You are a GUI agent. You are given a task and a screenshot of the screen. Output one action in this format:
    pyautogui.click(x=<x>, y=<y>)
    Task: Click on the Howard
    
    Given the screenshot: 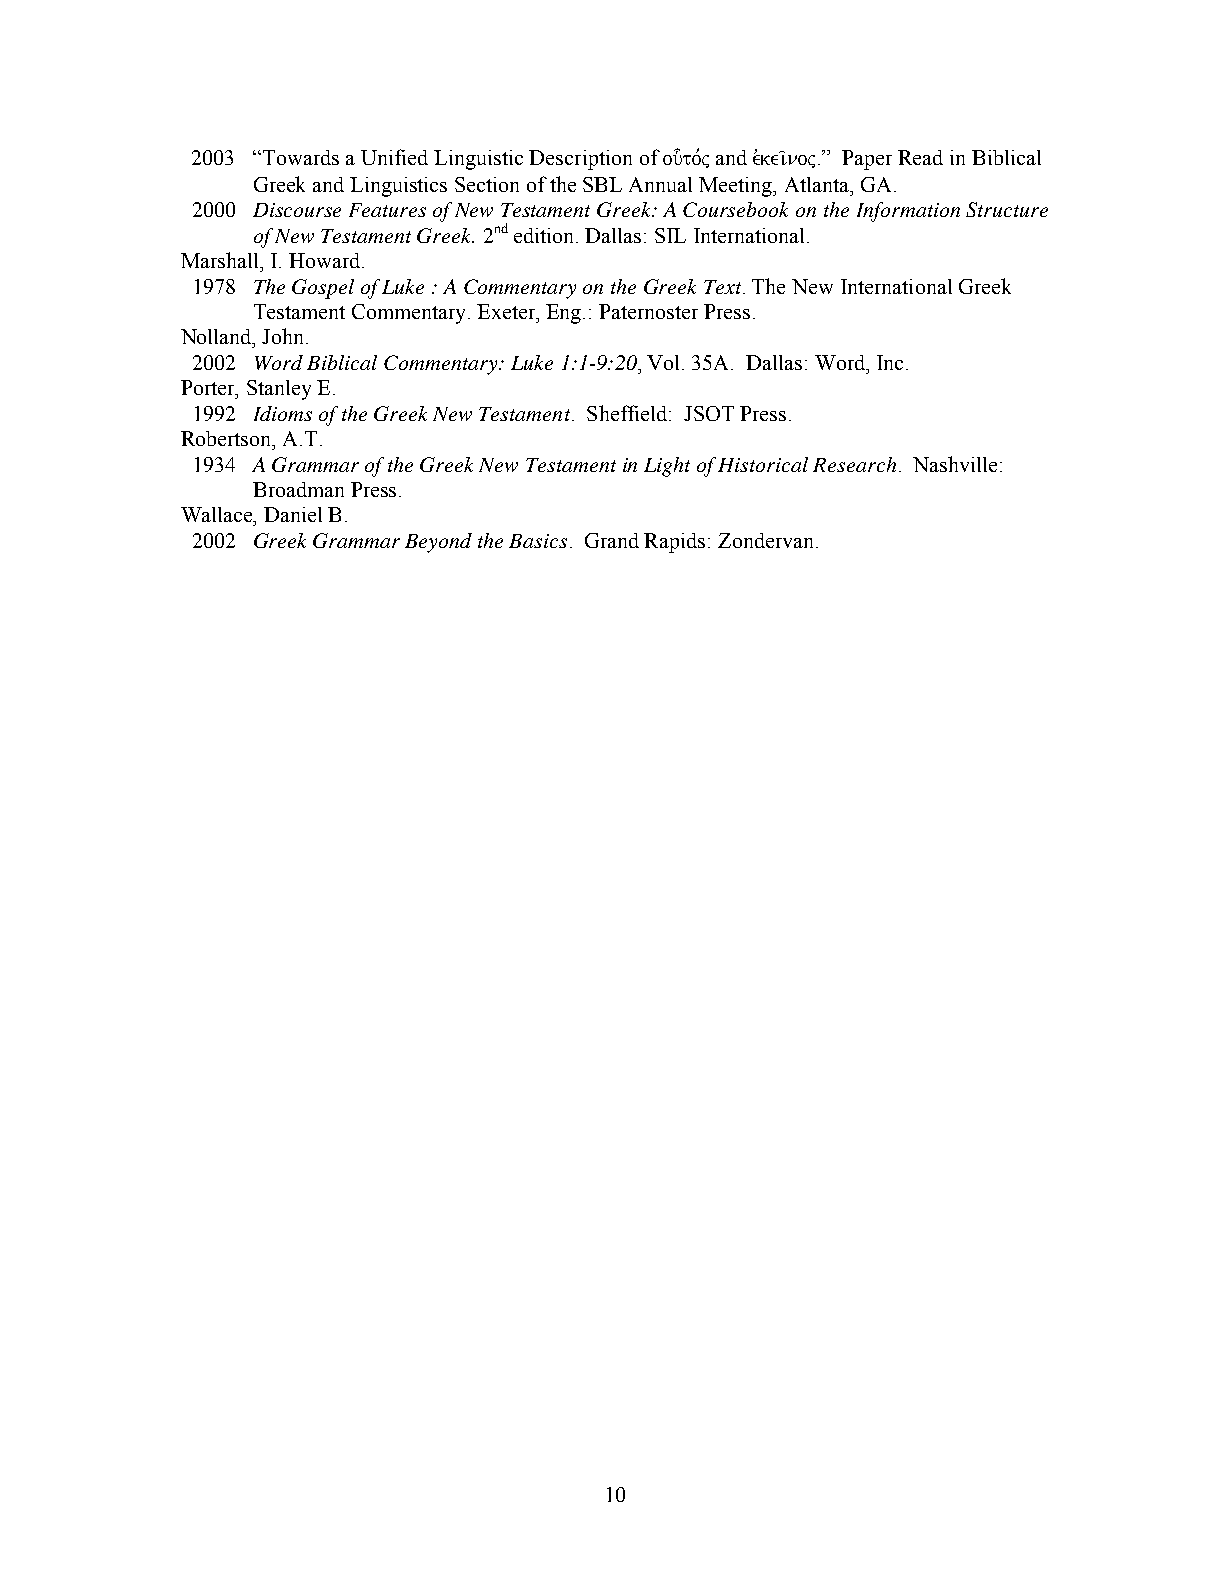 What is the action you would take?
    pyautogui.click(x=326, y=260)
